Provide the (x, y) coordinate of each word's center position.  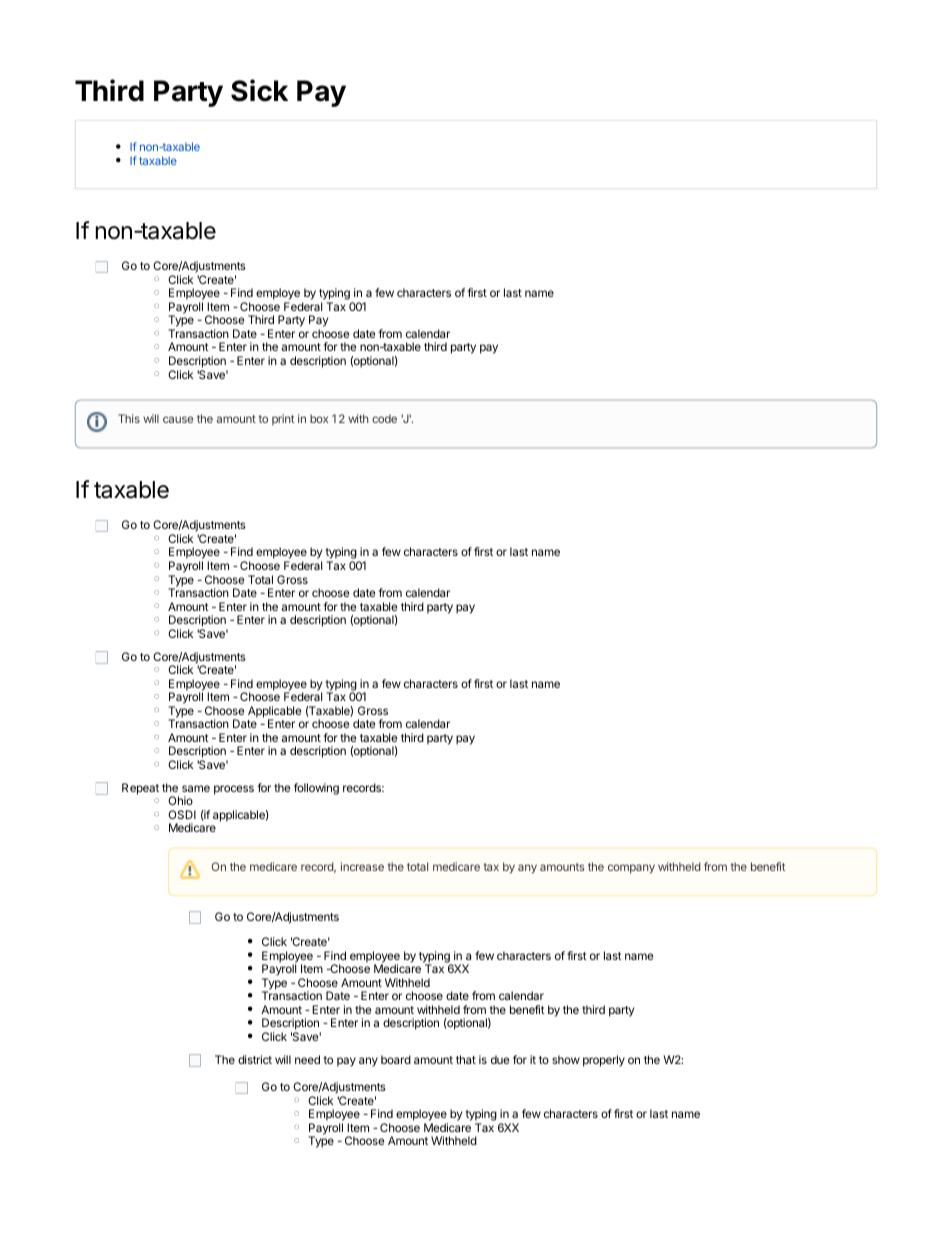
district (255, 1059)
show (566, 1059)
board (396, 1059)
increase (362, 866)
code (384, 418)
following (316, 789)
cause (178, 419)
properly (604, 1061)
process (234, 790)
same (196, 788)
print (283, 419)
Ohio (180, 800)
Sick (259, 90)
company (631, 869)
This (129, 418)
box (319, 418)
